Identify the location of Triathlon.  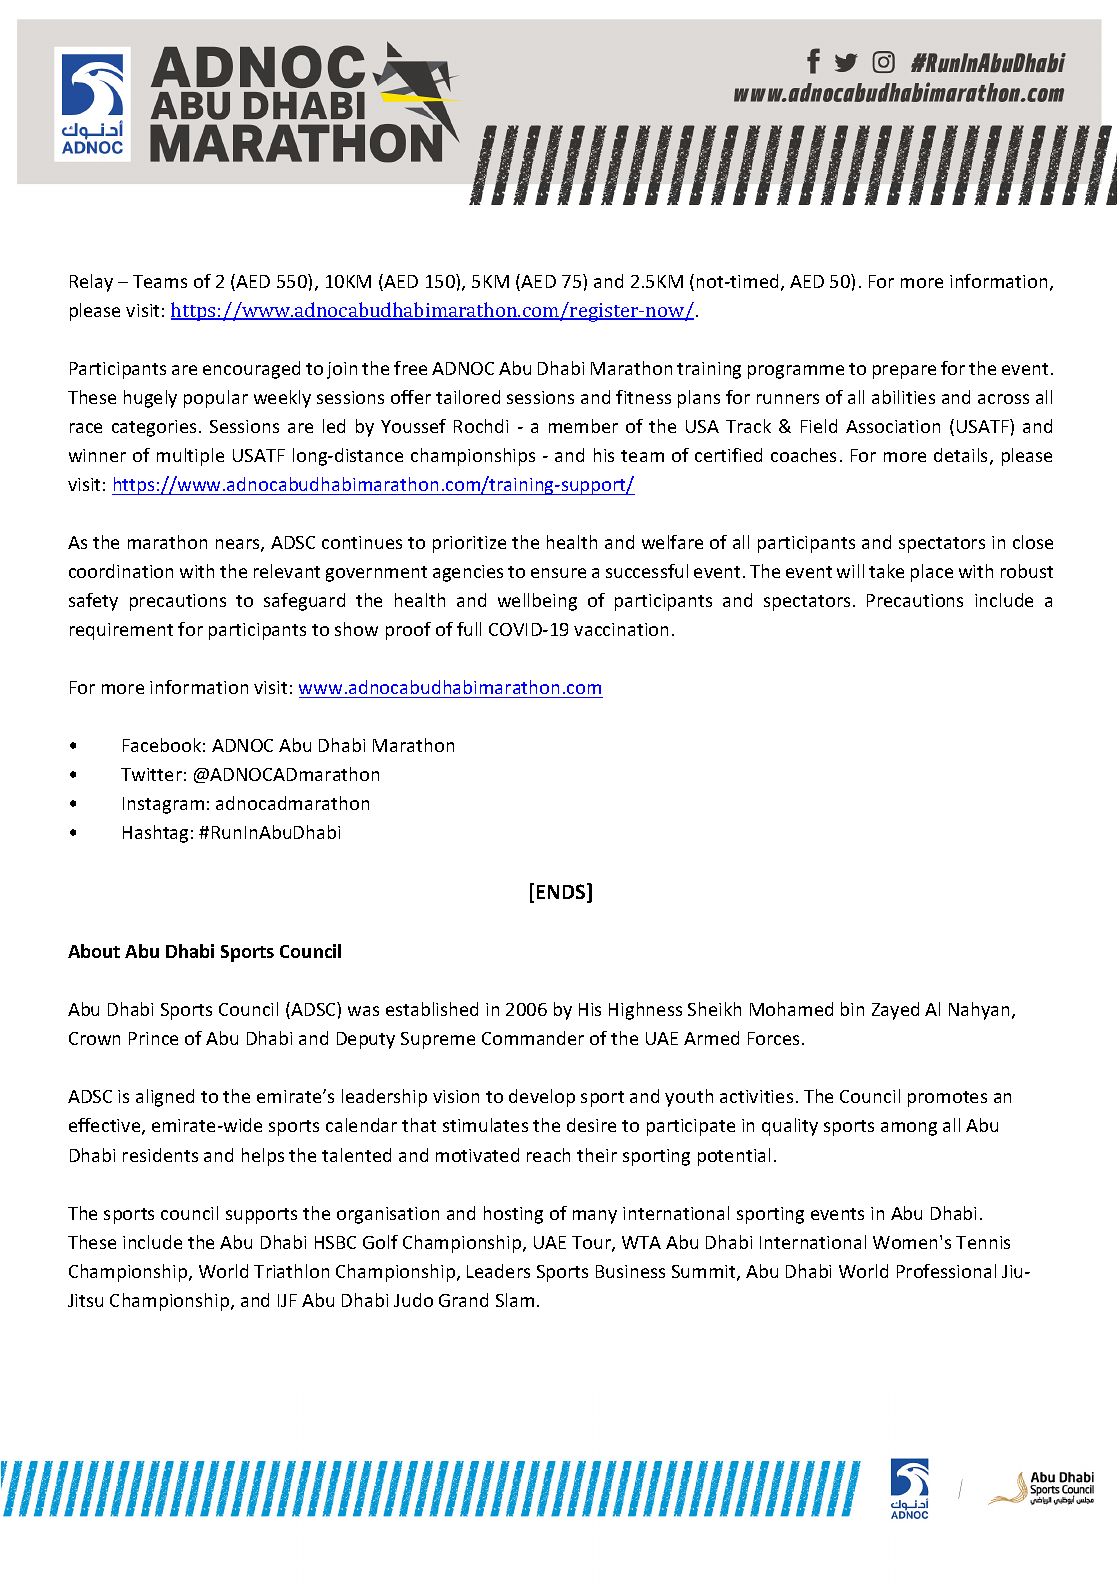
(291, 1271).
